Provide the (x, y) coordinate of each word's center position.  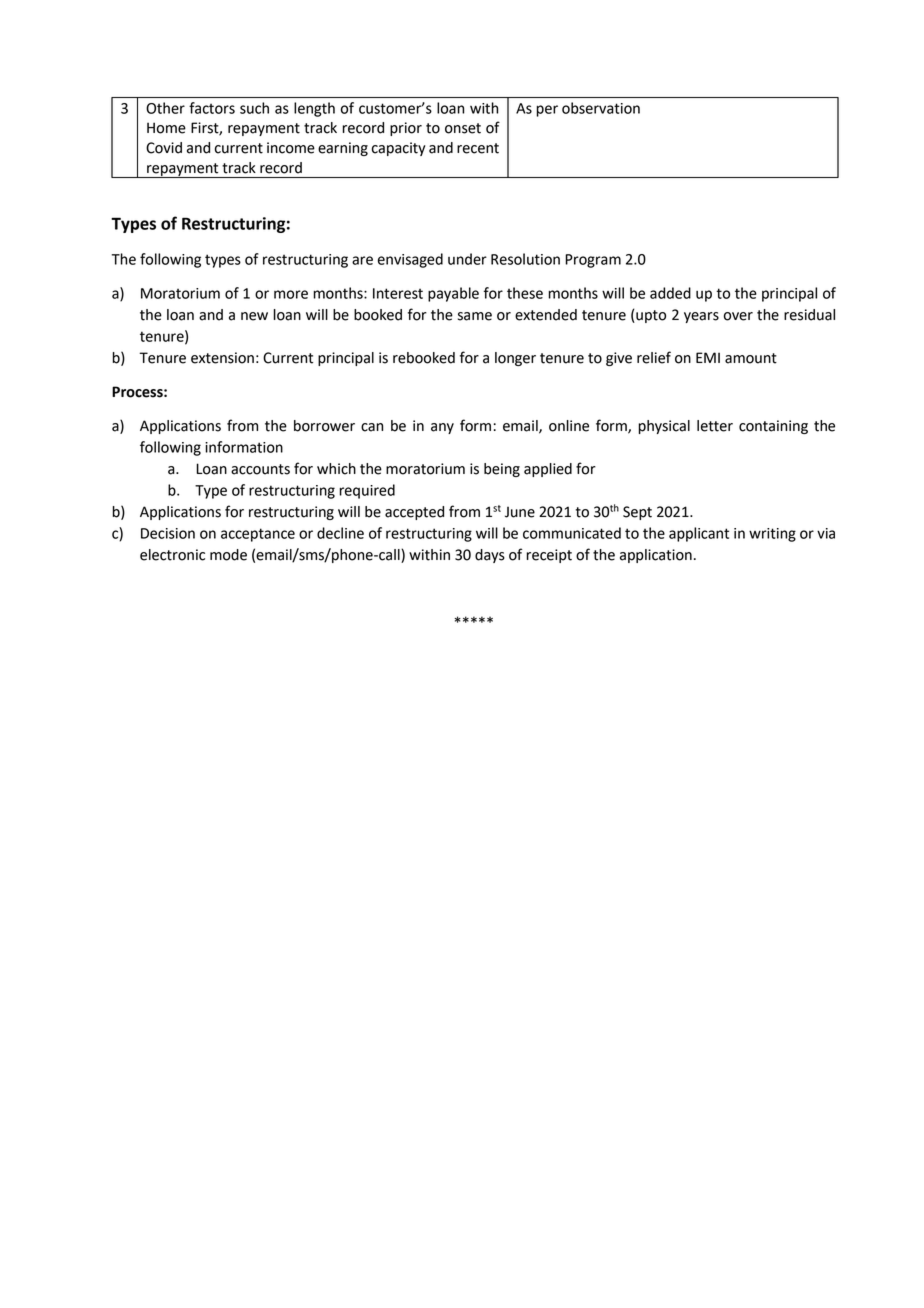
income (291, 148)
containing (773, 427)
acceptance (258, 535)
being (502, 470)
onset (463, 128)
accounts (260, 469)
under (467, 259)
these (525, 293)
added (670, 293)
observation (601, 108)
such (254, 108)
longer (515, 359)
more (291, 294)
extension (222, 358)
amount (751, 358)
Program (593, 261)
